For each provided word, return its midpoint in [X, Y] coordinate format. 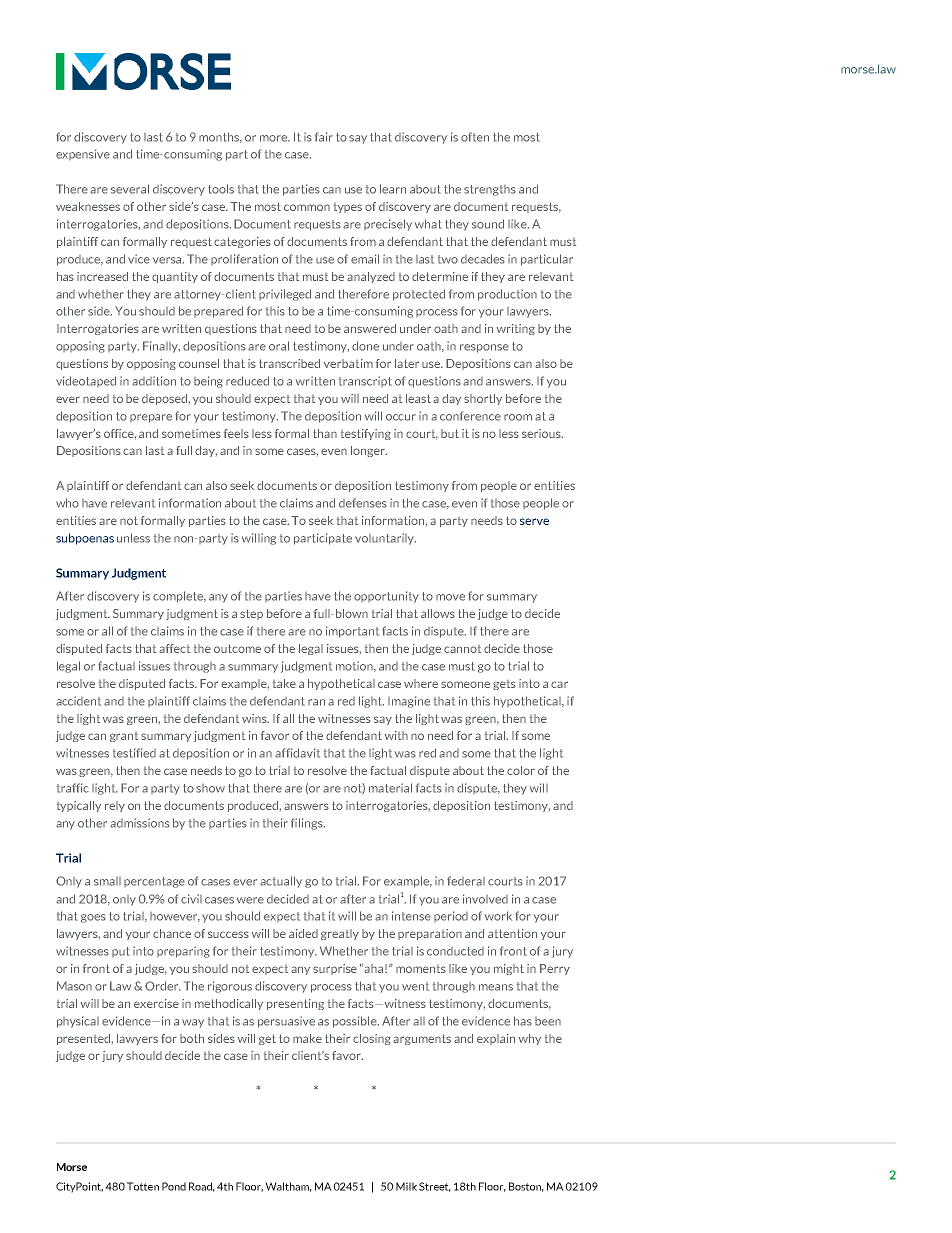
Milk [406, 1186]
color [521, 770]
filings [308, 824]
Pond [174, 1186]
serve [534, 521]
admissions [140, 823]
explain [496, 1039]
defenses [363, 503]
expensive [83, 154]
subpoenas [85, 539]
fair [324, 137]
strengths [490, 190]
